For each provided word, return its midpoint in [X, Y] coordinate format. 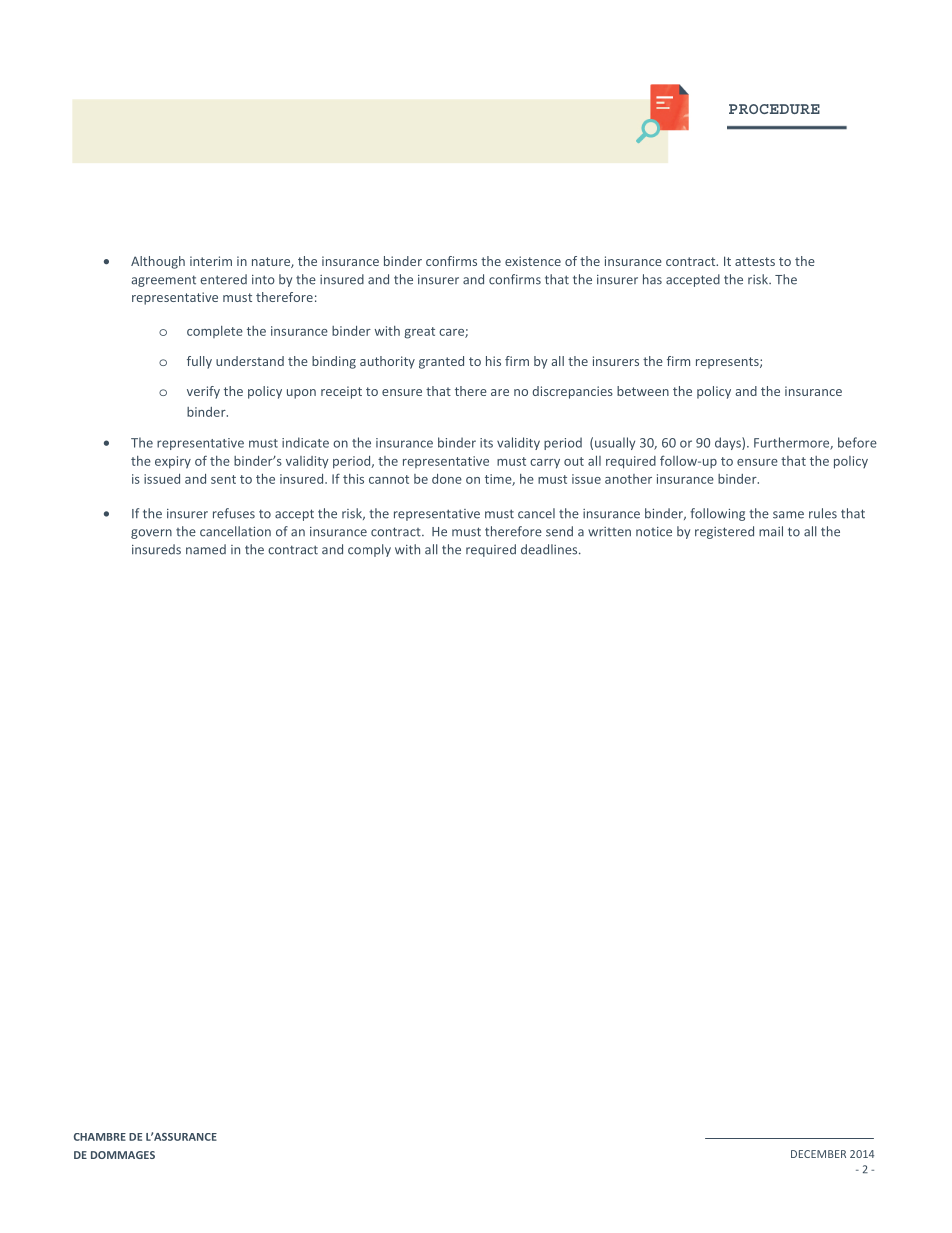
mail [771, 531]
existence [533, 261]
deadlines [550, 549]
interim [211, 261]
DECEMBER [818, 1154]
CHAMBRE [100, 1137]
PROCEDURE [774, 109]
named [206, 549]
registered [724, 532]
